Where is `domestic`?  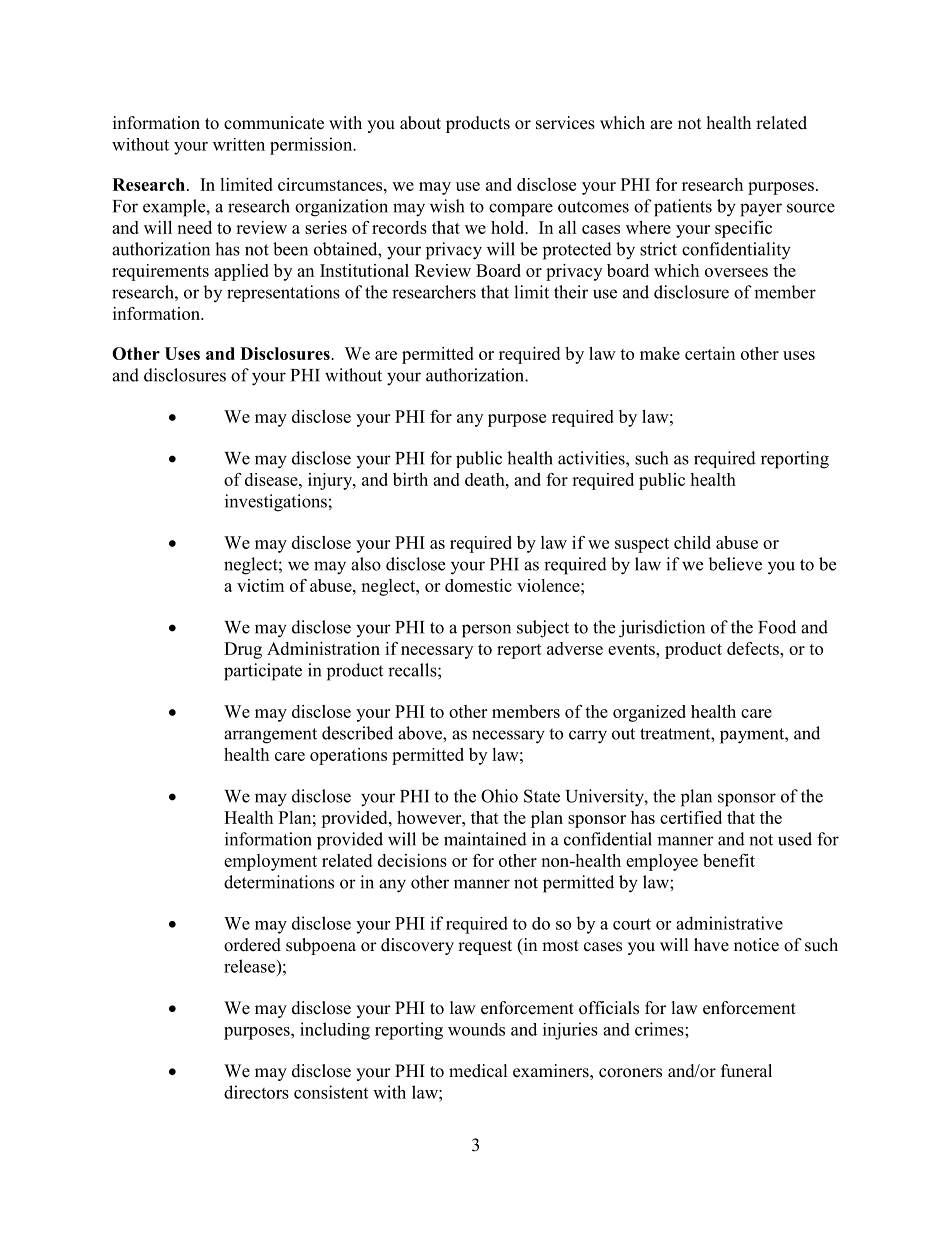 domestic is located at coordinates (478, 585).
